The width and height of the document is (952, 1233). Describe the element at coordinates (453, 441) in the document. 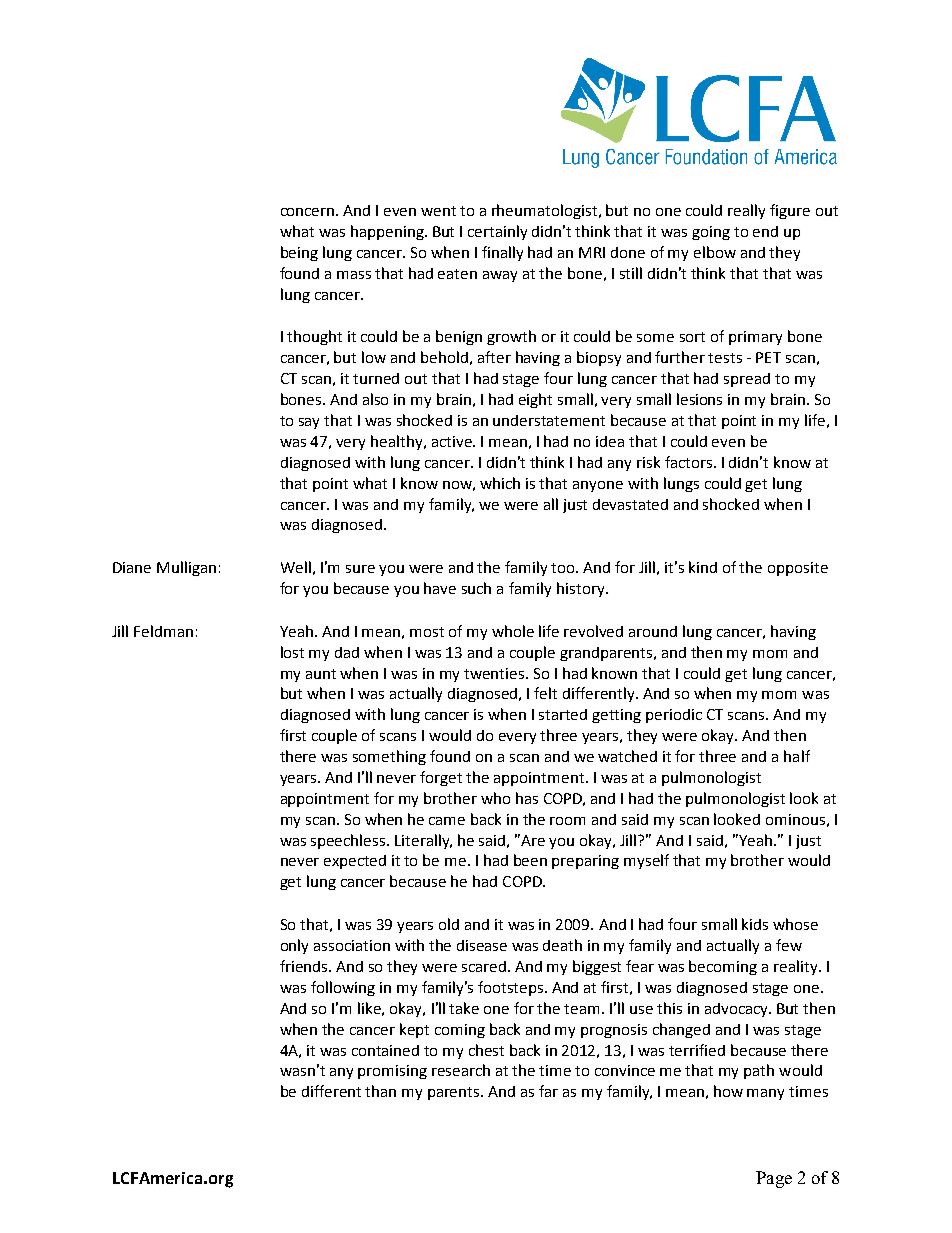

I see `active` at that location.
